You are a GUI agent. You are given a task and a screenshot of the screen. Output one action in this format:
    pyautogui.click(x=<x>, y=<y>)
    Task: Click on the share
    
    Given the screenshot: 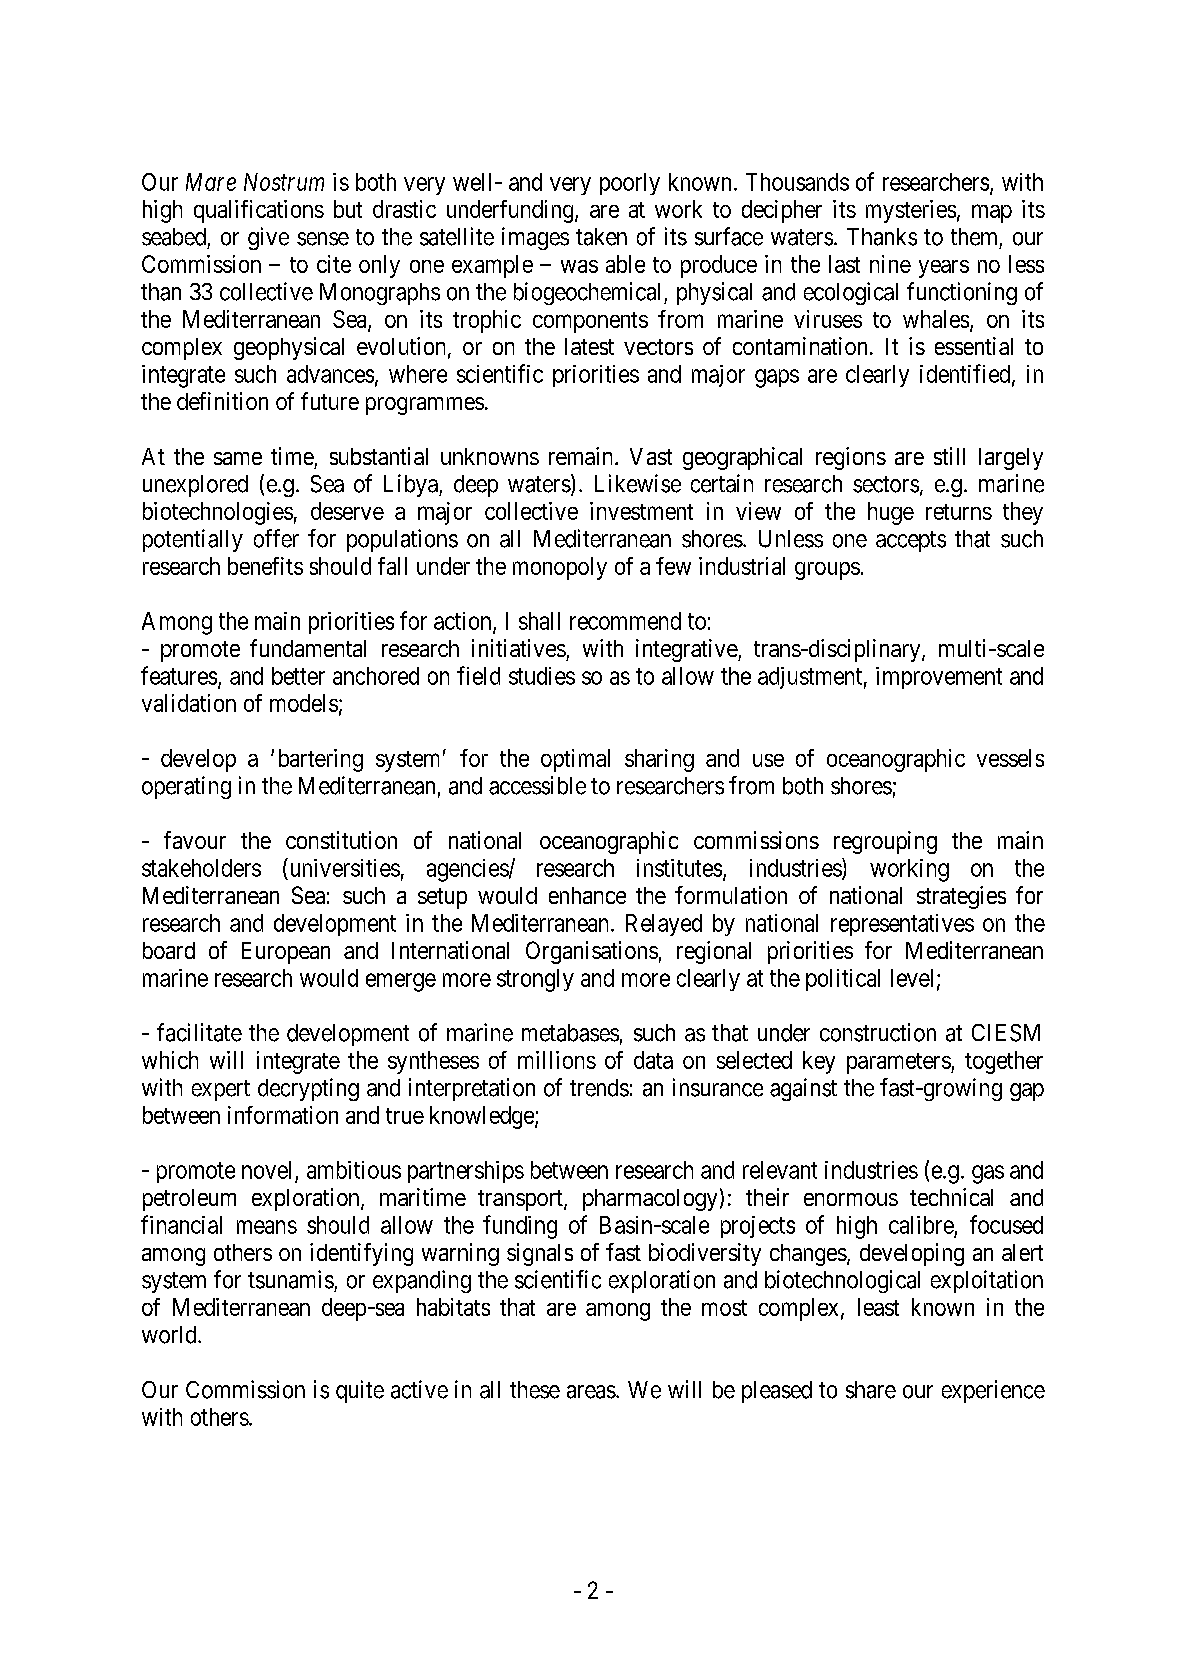 What is the action you would take?
    pyautogui.click(x=871, y=1390)
